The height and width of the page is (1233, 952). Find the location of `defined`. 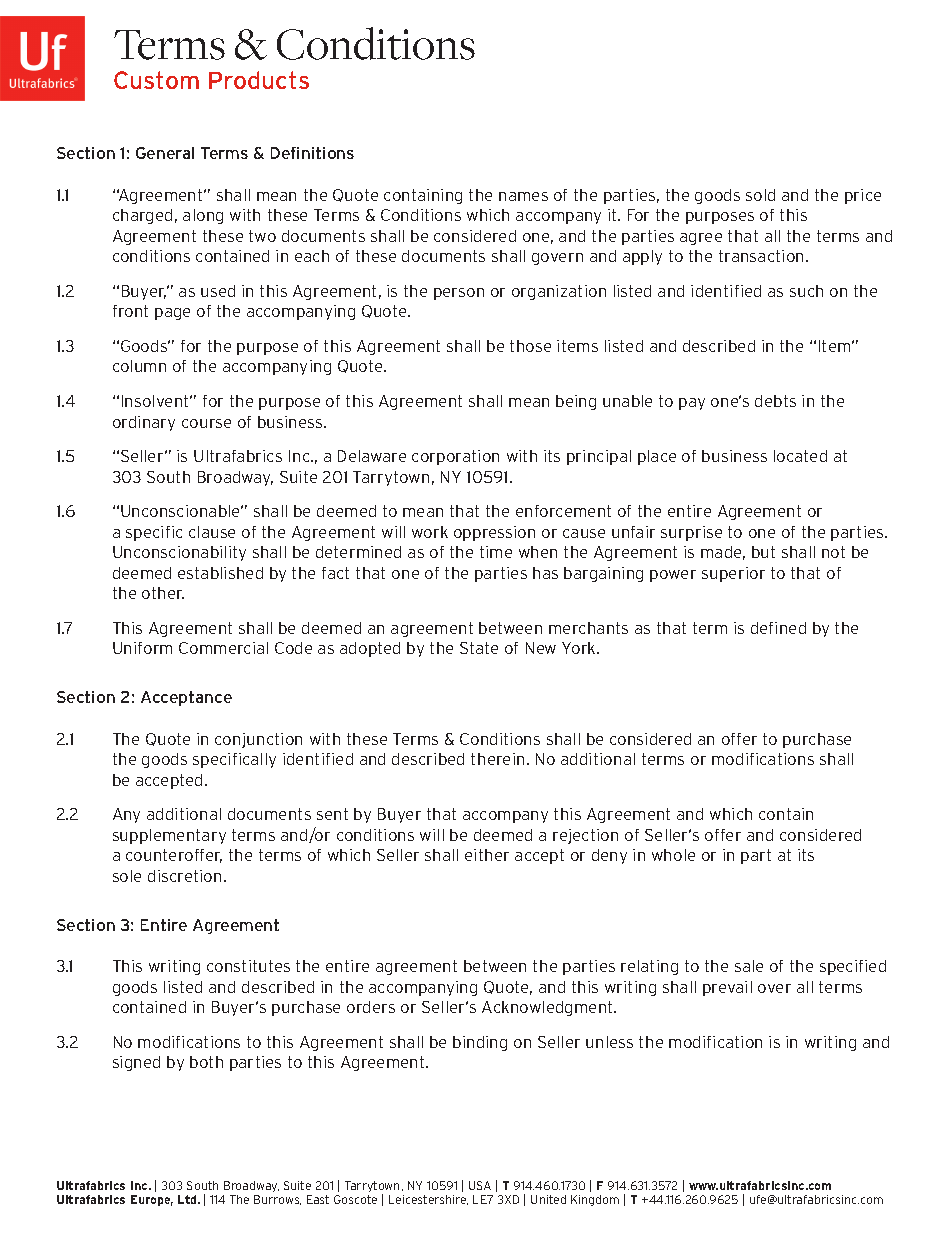

defined is located at coordinates (778, 628).
